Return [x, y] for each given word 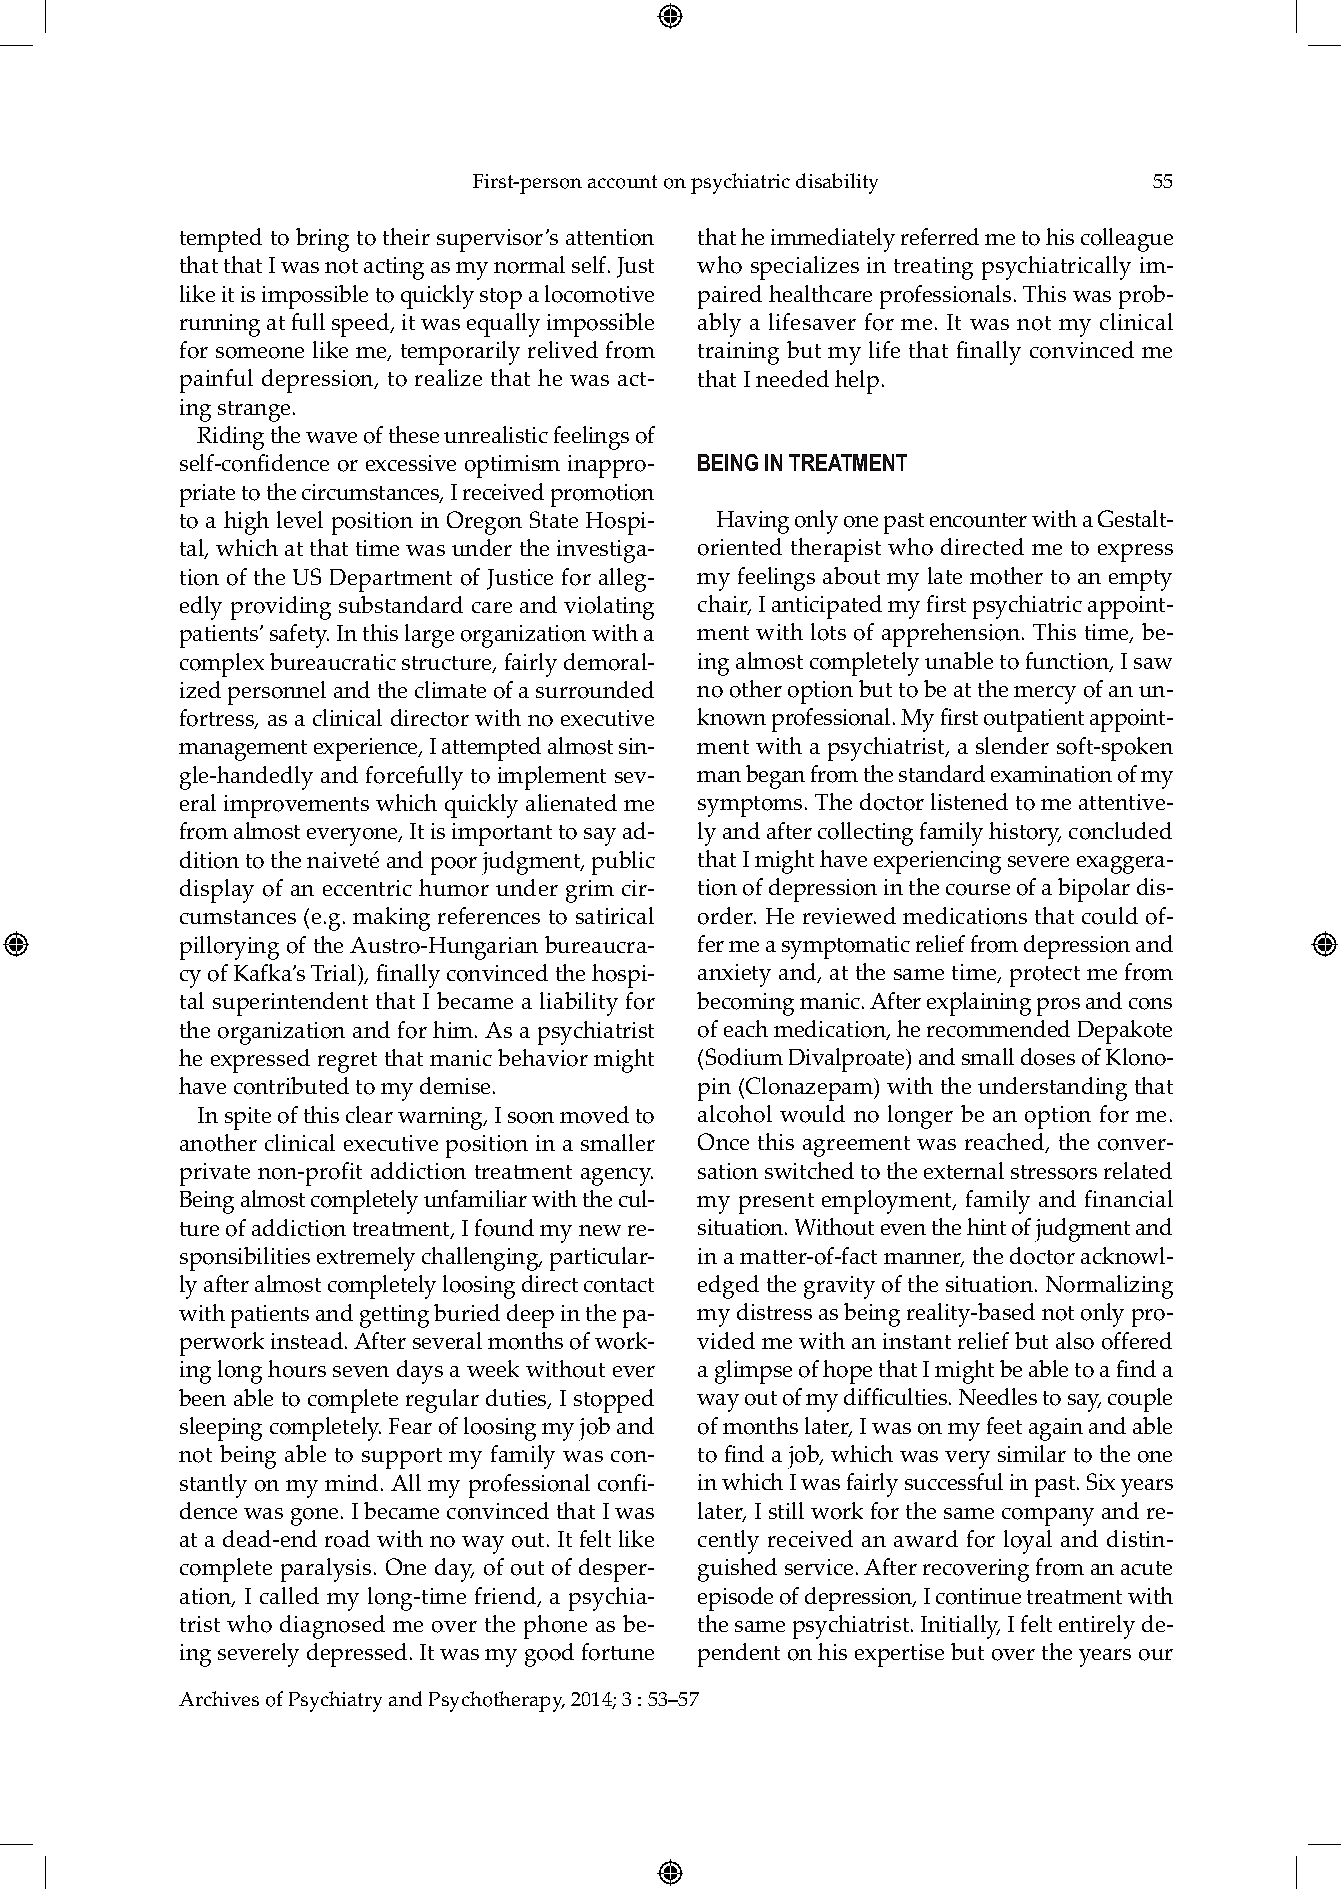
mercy [1045, 695]
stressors [1054, 1172]
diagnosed [332, 1627]
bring [322, 240]
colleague [1127, 240]
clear [369, 1114]
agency [617, 1177]
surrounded [595, 690]
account [622, 182]
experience [367, 749]
